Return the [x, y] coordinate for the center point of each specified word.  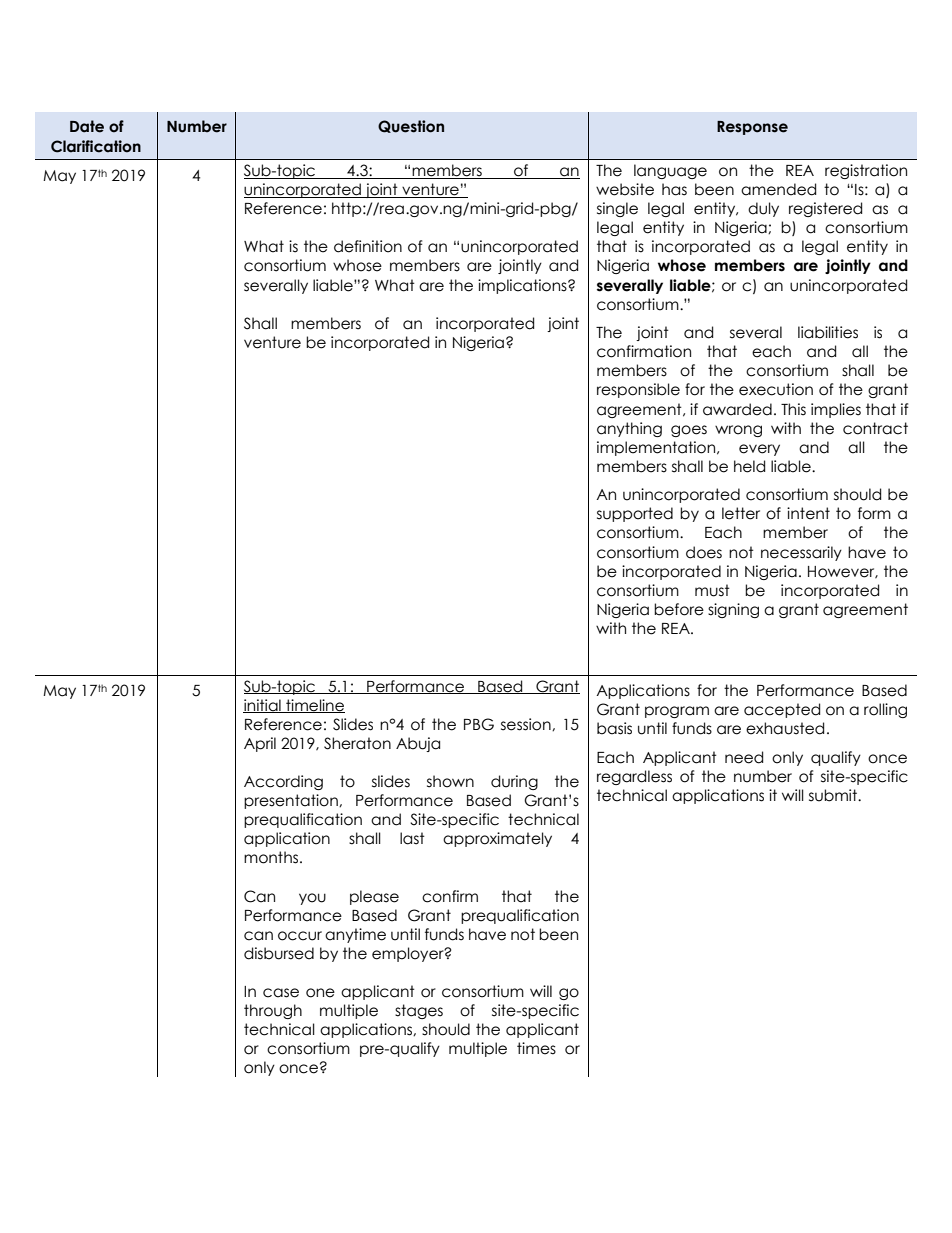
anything [629, 429]
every [759, 450]
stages [419, 1011]
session [527, 724]
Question [411, 126]
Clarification [96, 146]
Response [752, 128]
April [260, 744]
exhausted [785, 728]
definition [368, 246]
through [273, 1011]
